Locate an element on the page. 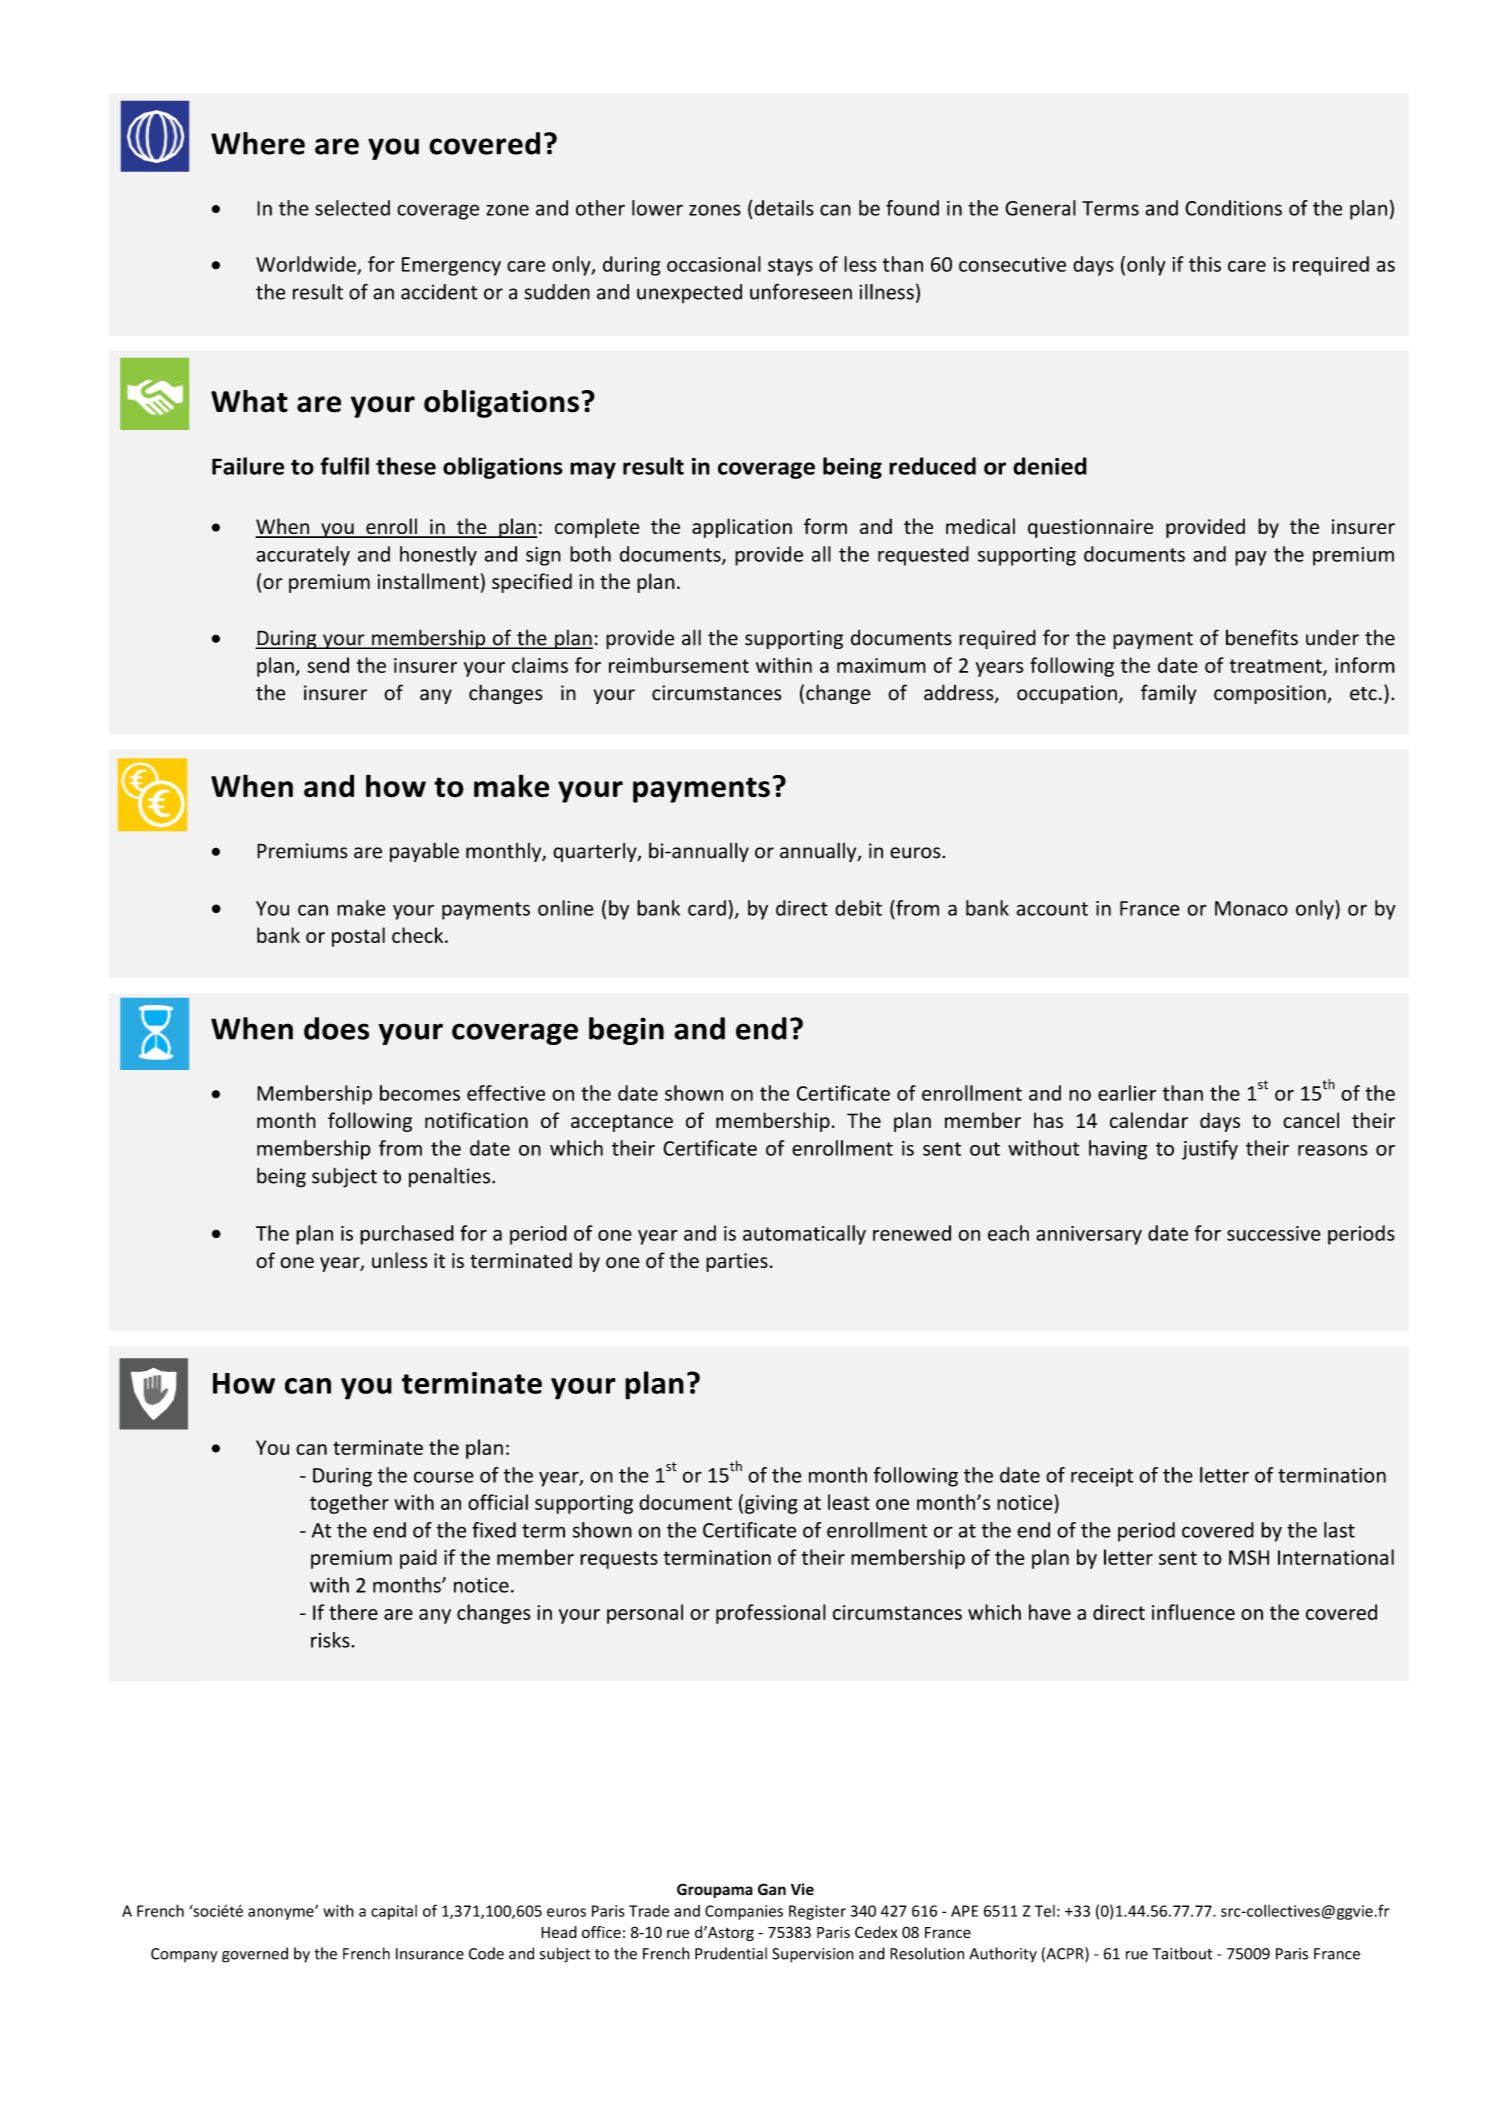 Image resolution: width=1491 pixels, height=2108 pixels. Gan is located at coordinates (772, 1889).
